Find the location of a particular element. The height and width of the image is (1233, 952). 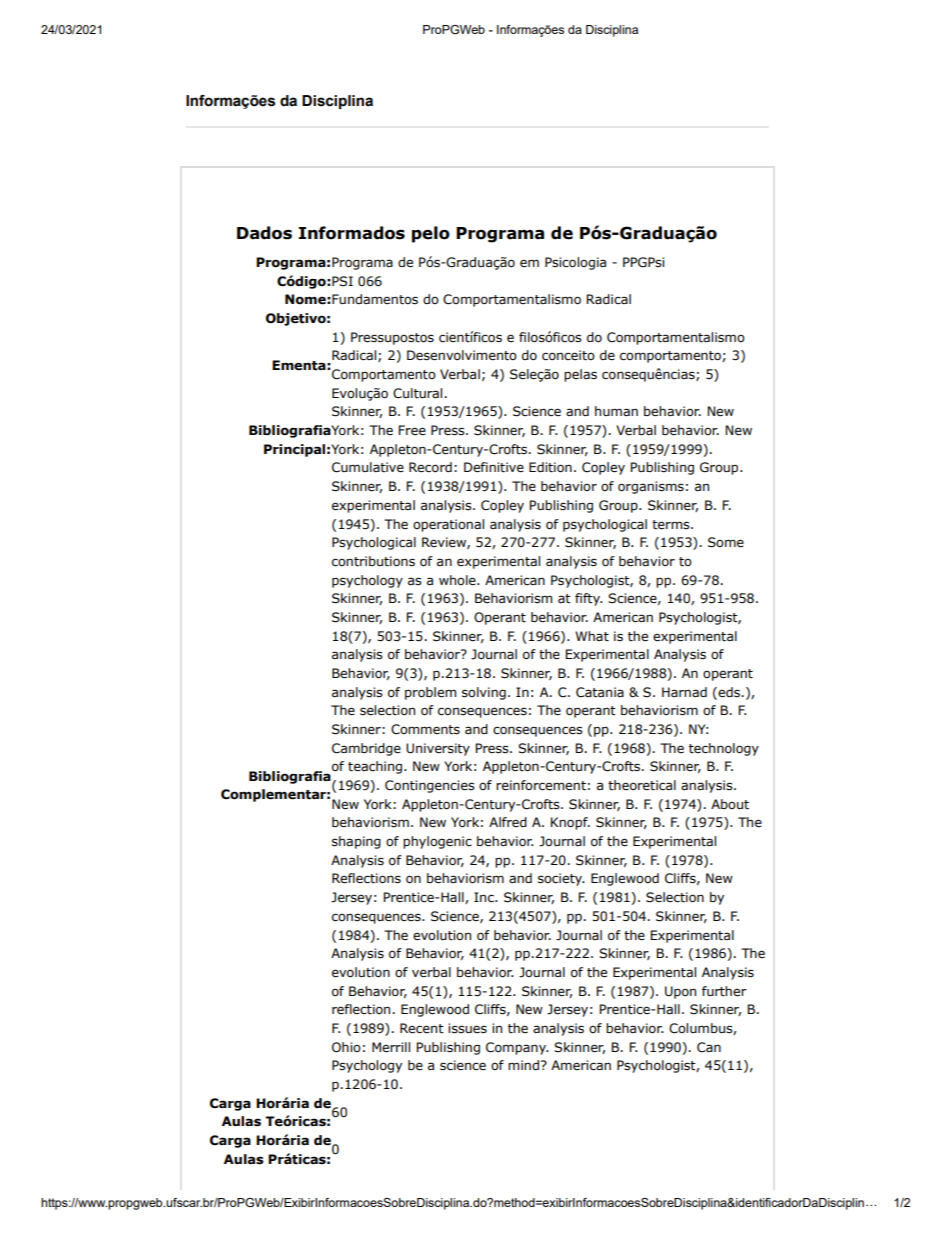

reinforcement is located at coordinates (541, 785).
